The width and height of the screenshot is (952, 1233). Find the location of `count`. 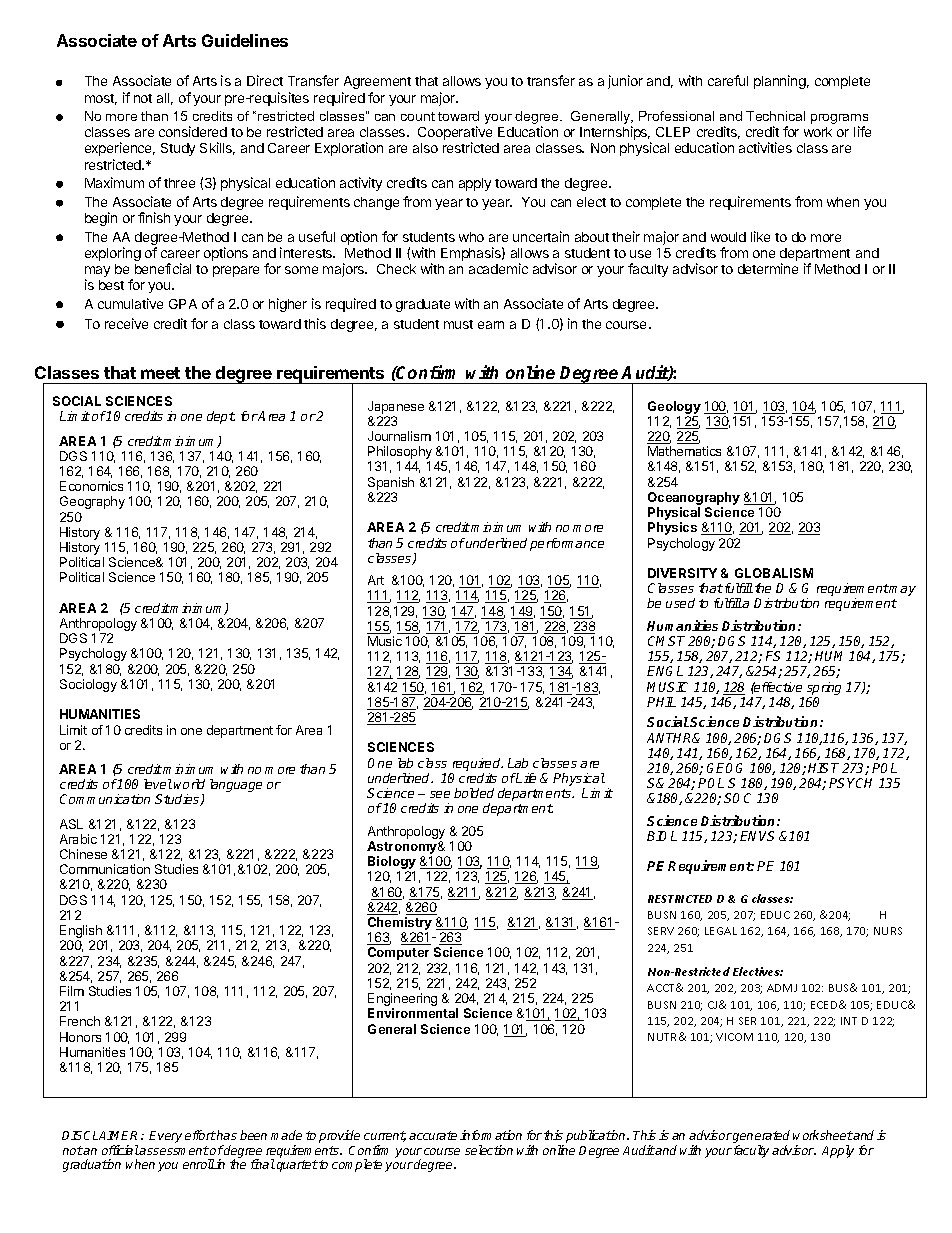

count is located at coordinates (418, 116).
